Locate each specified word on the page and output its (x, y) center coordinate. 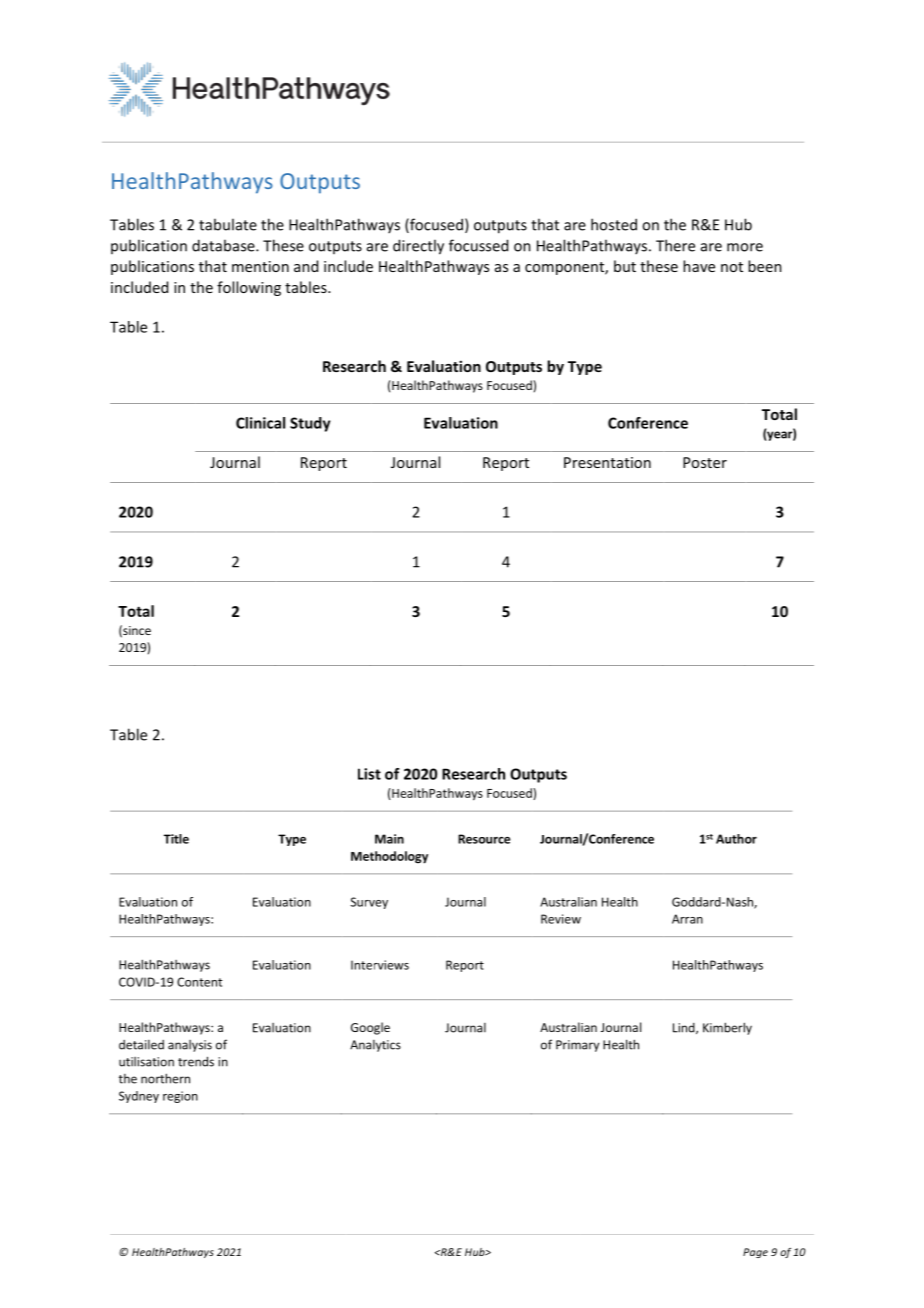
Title (176, 839)
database (224, 245)
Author (736, 839)
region (180, 1097)
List (369, 774)
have (699, 266)
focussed (478, 245)
